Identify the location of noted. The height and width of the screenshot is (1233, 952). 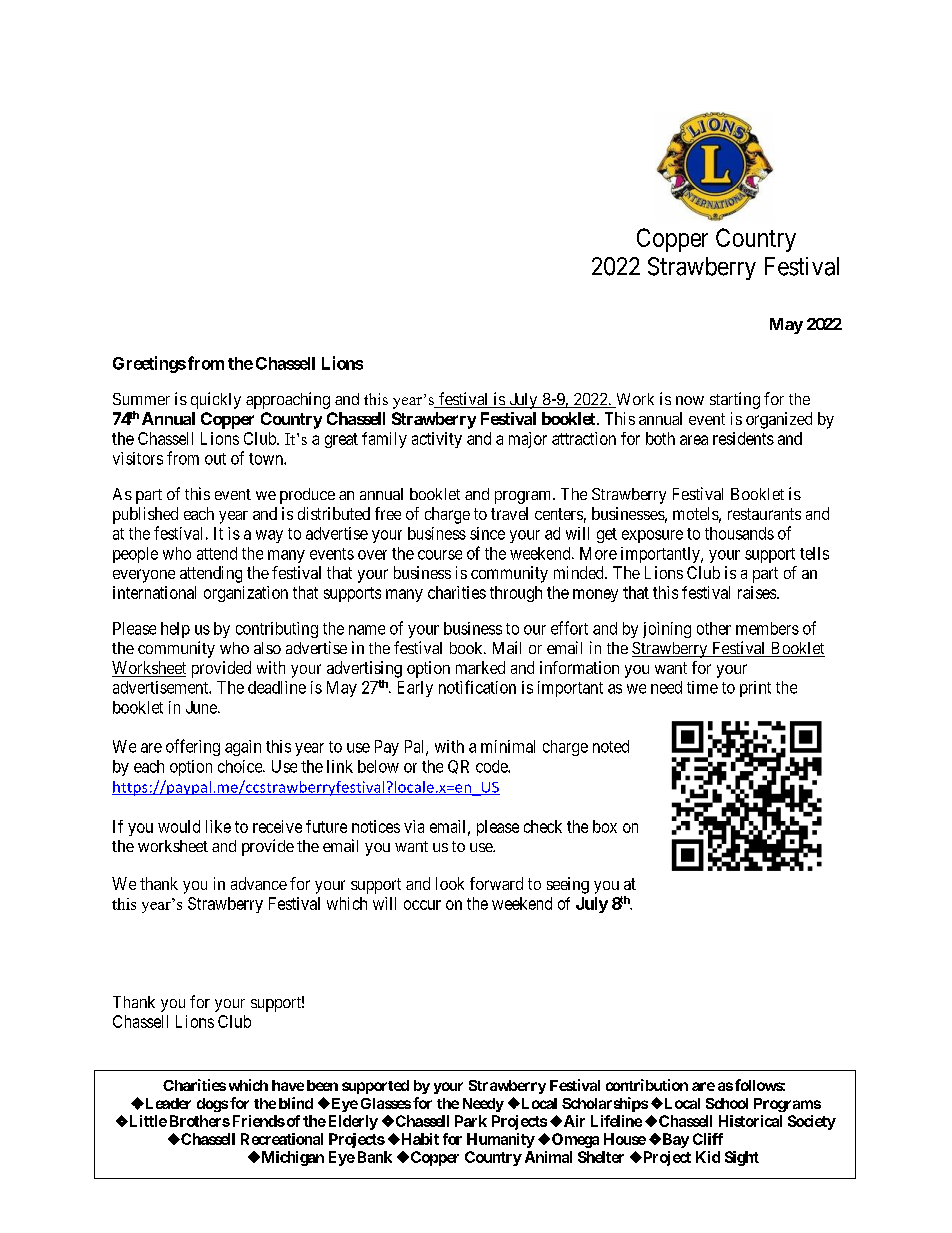
(611, 746).
